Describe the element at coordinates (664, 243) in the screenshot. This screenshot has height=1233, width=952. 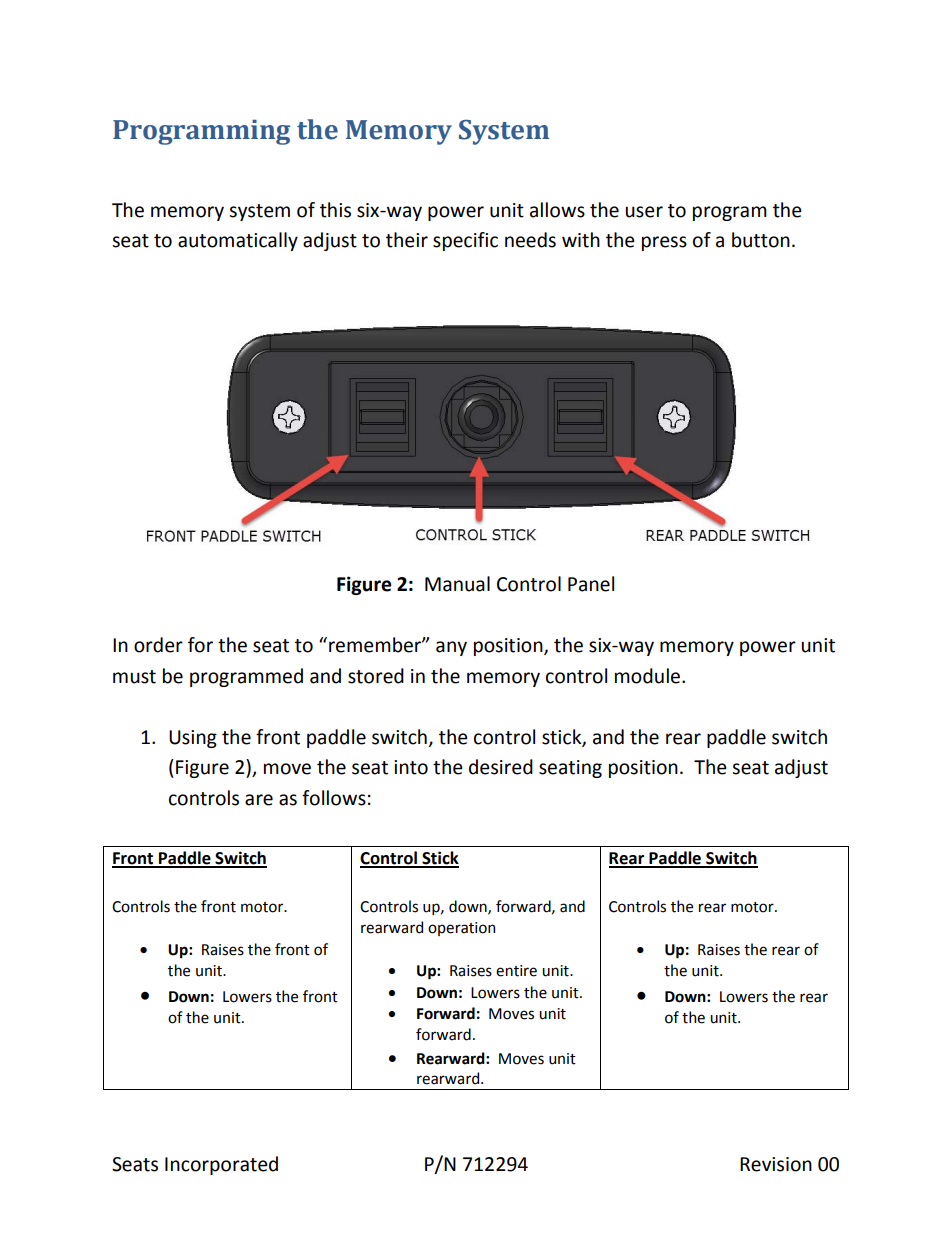
I see `press` at that location.
